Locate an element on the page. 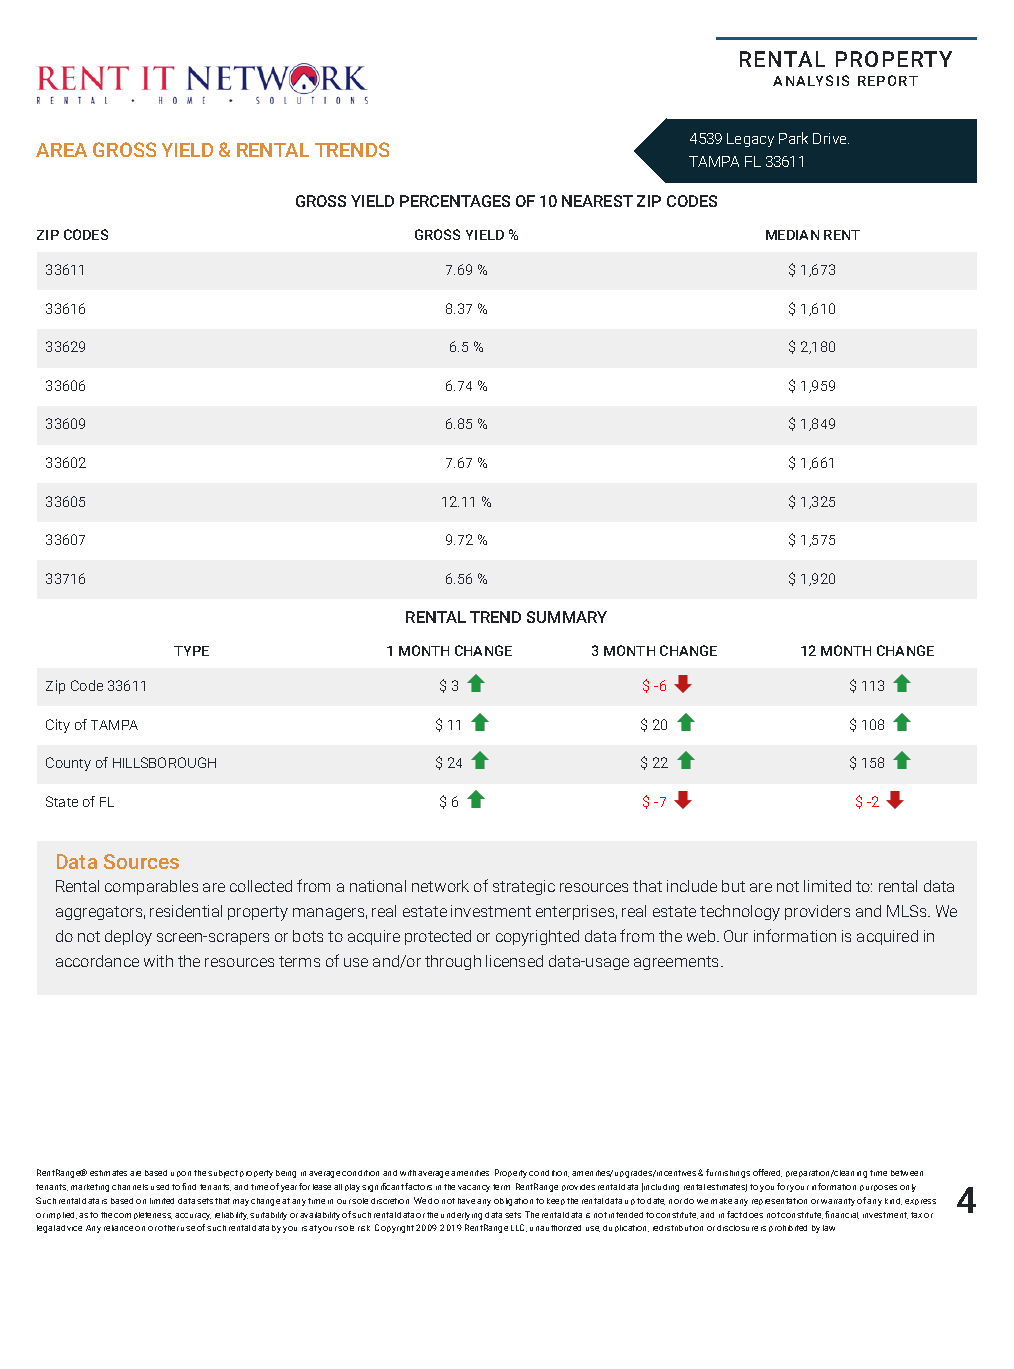  PERCENTAGES is located at coordinates (455, 201).
